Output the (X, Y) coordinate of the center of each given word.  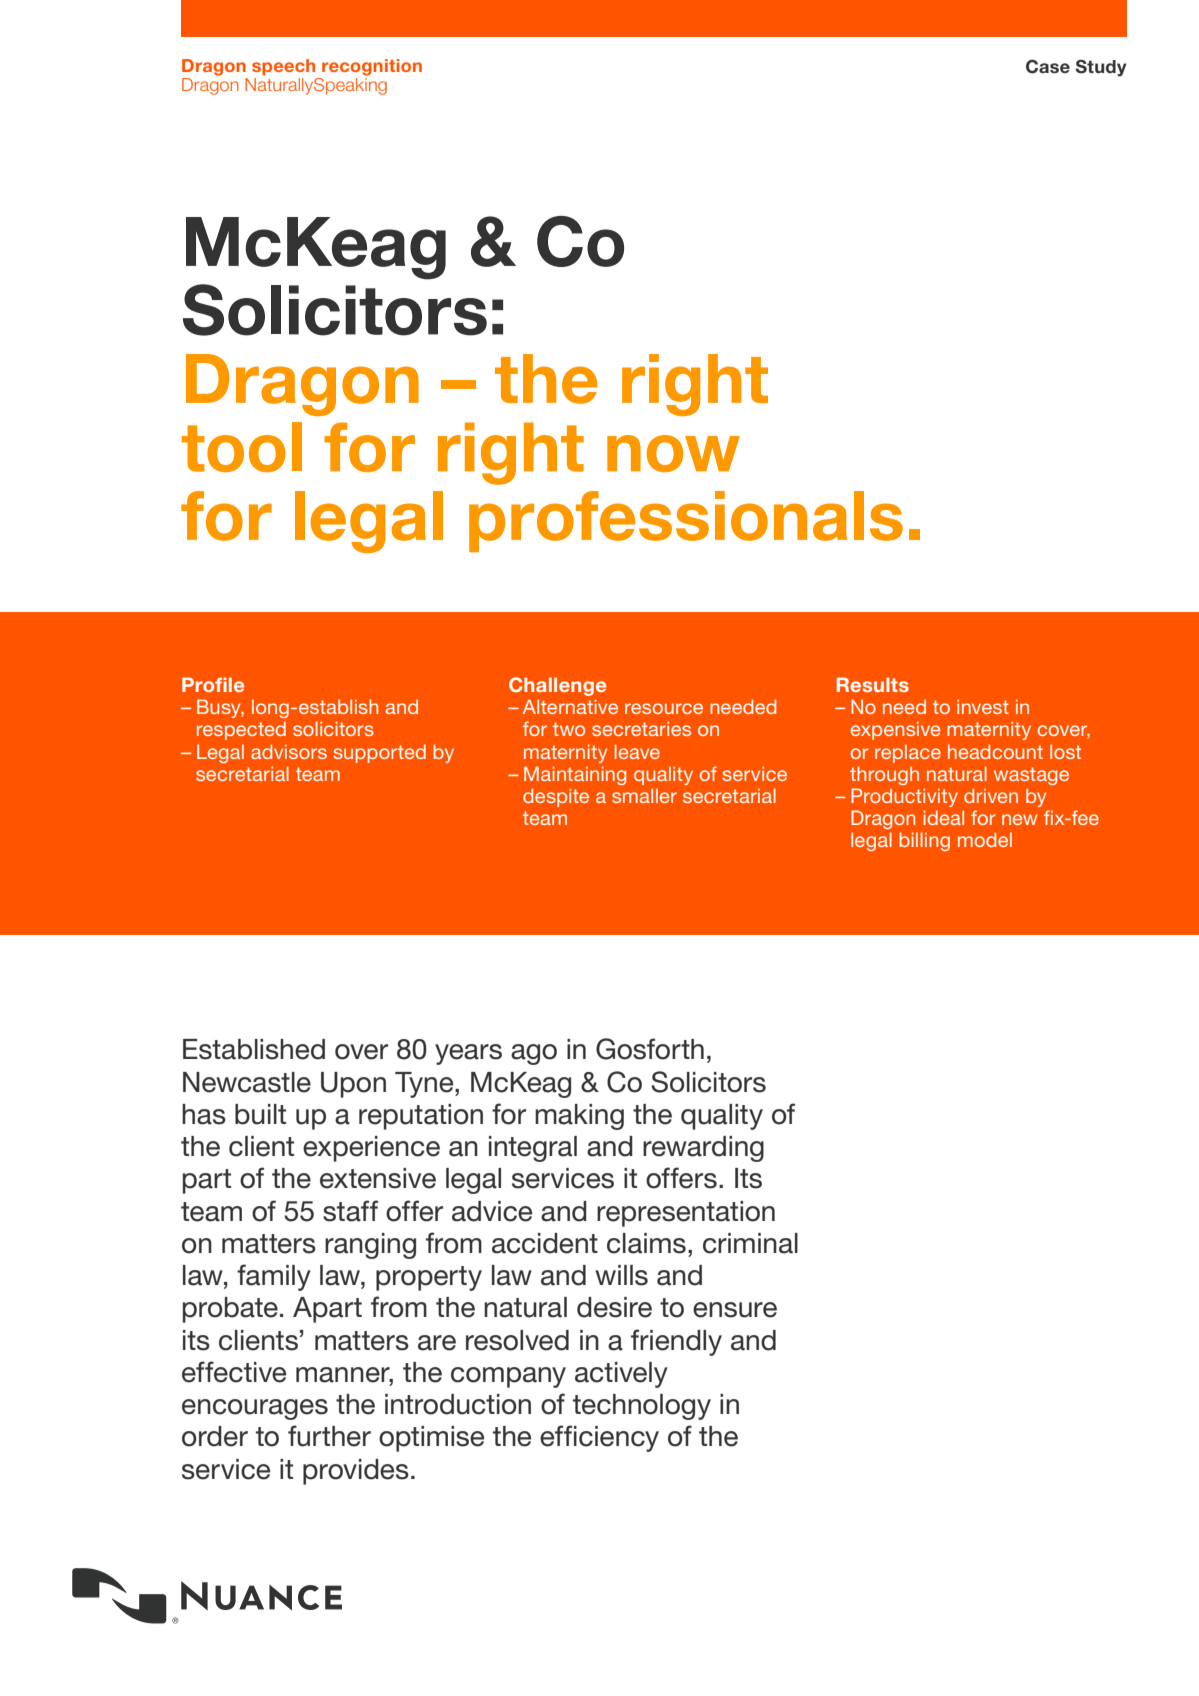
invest (983, 706)
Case (1048, 67)
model (985, 839)
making (579, 1117)
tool (242, 447)
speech (283, 67)
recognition (372, 67)
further (329, 1436)
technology (642, 1407)
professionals (686, 521)
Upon (353, 1085)
